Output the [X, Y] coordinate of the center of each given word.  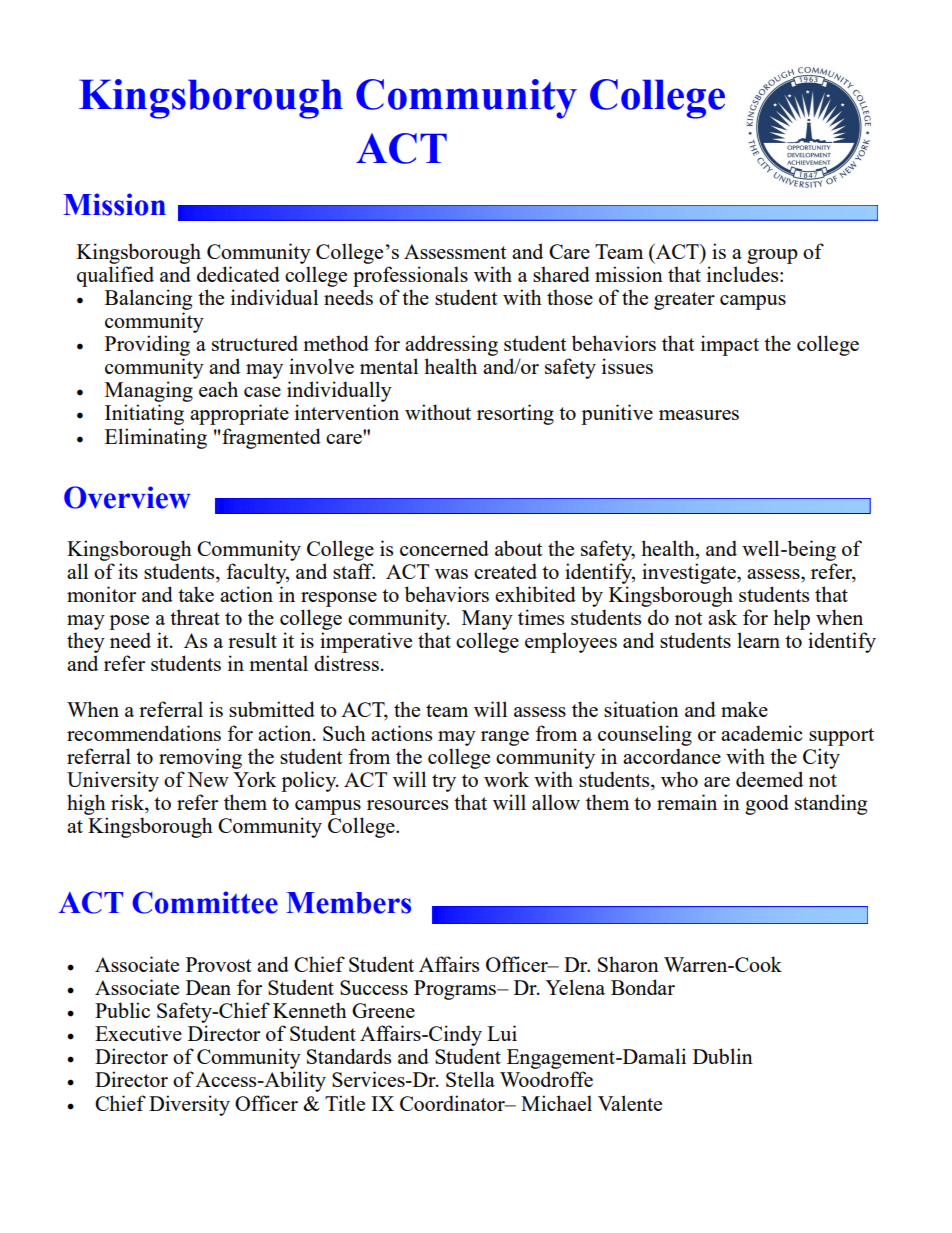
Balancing [148, 299]
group [772, 256]
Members [348, 903]
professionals [410, 276]
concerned [444, 548]
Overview [127, 497]
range [505, 738]
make [744, 709]
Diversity [189, 1105]
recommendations [144, 733]
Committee [205, 902]
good [767, 804]
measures [699, 415]
